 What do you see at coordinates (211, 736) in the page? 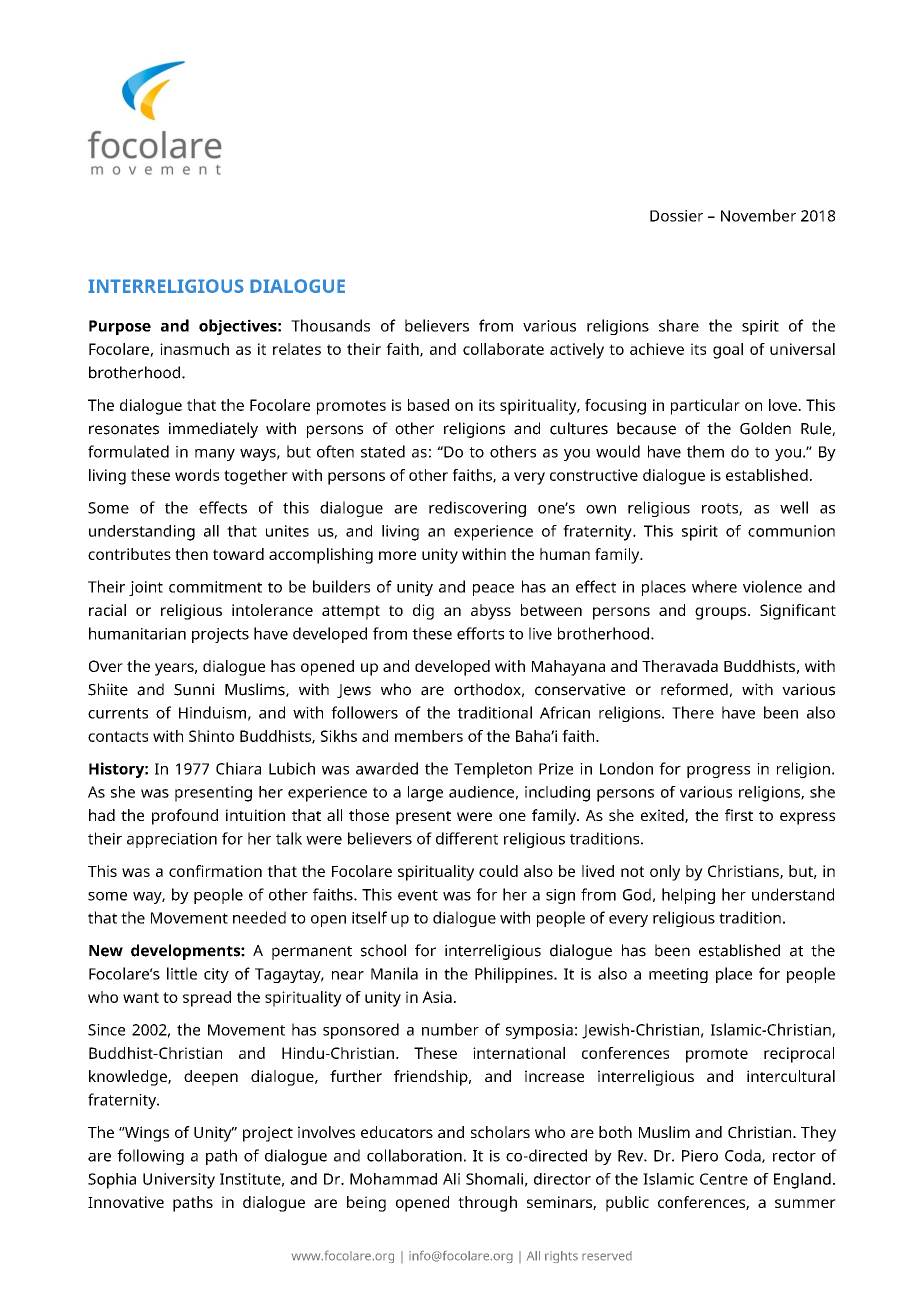
I see `Shinto` at bounding box center [211, 736].
